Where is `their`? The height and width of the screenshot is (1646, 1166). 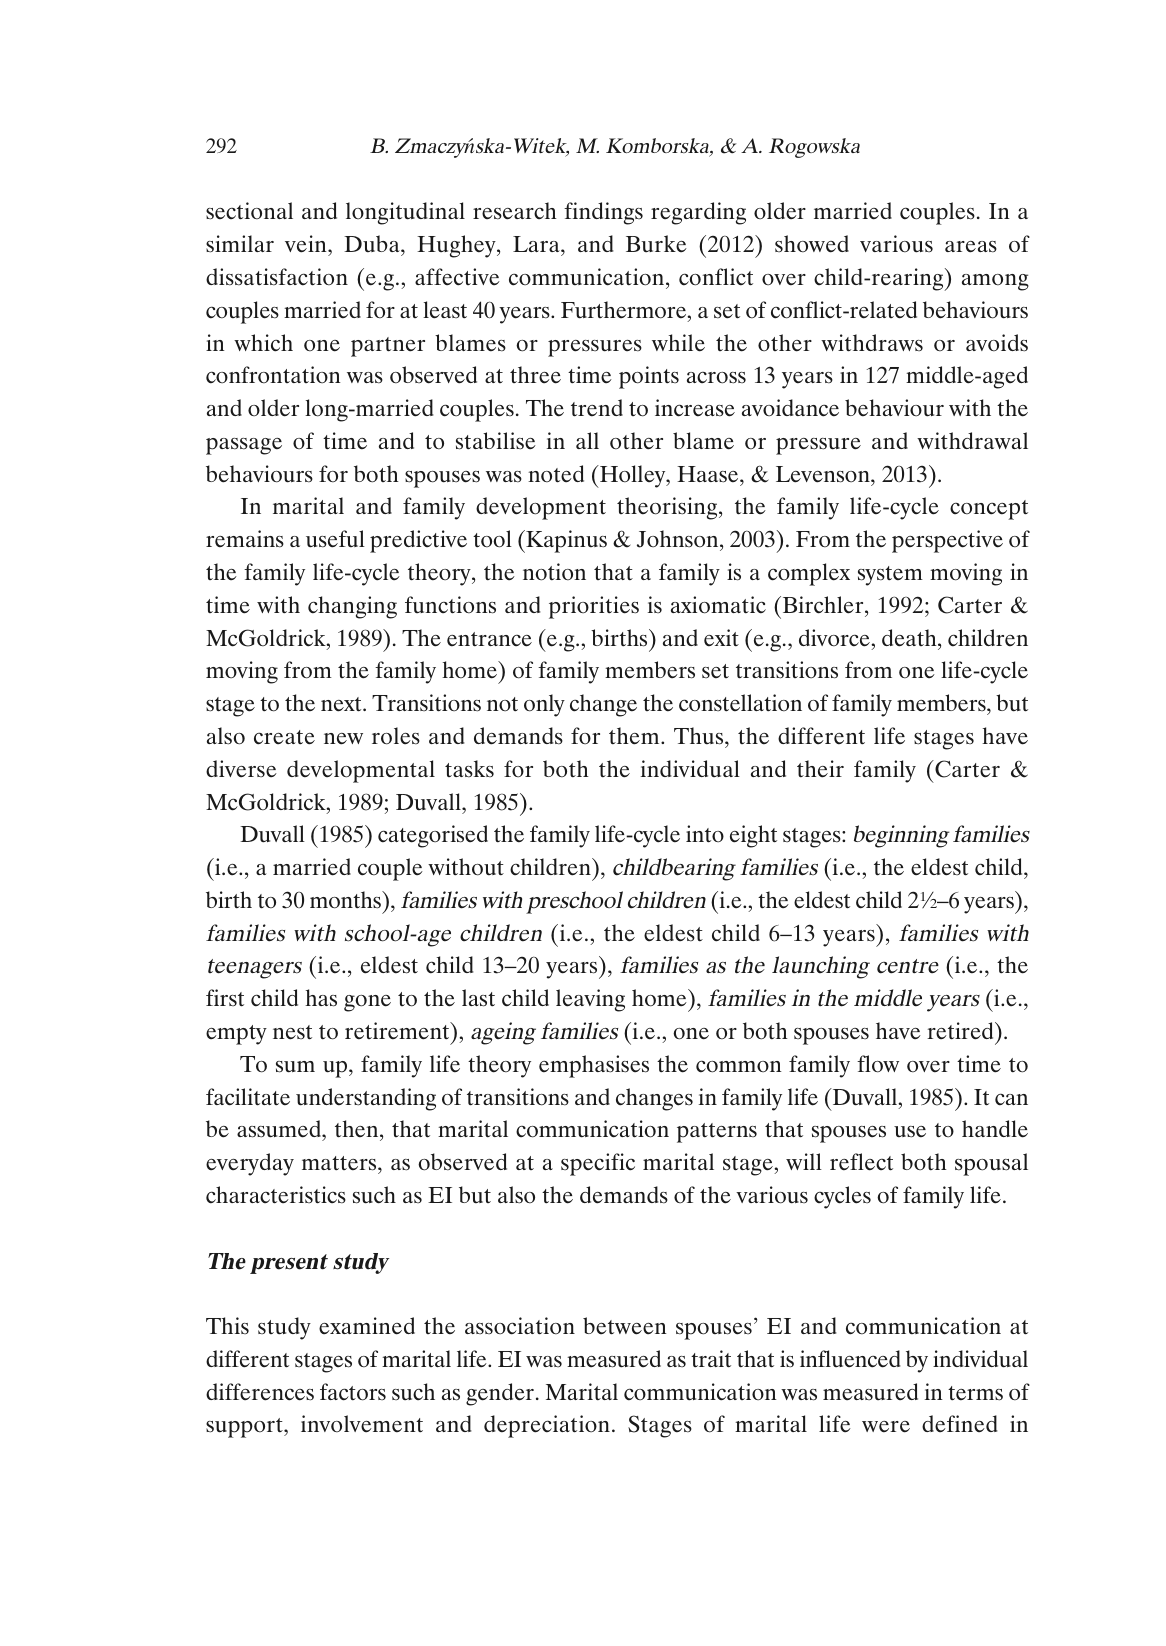
their is located at coordinates (820, 769).
